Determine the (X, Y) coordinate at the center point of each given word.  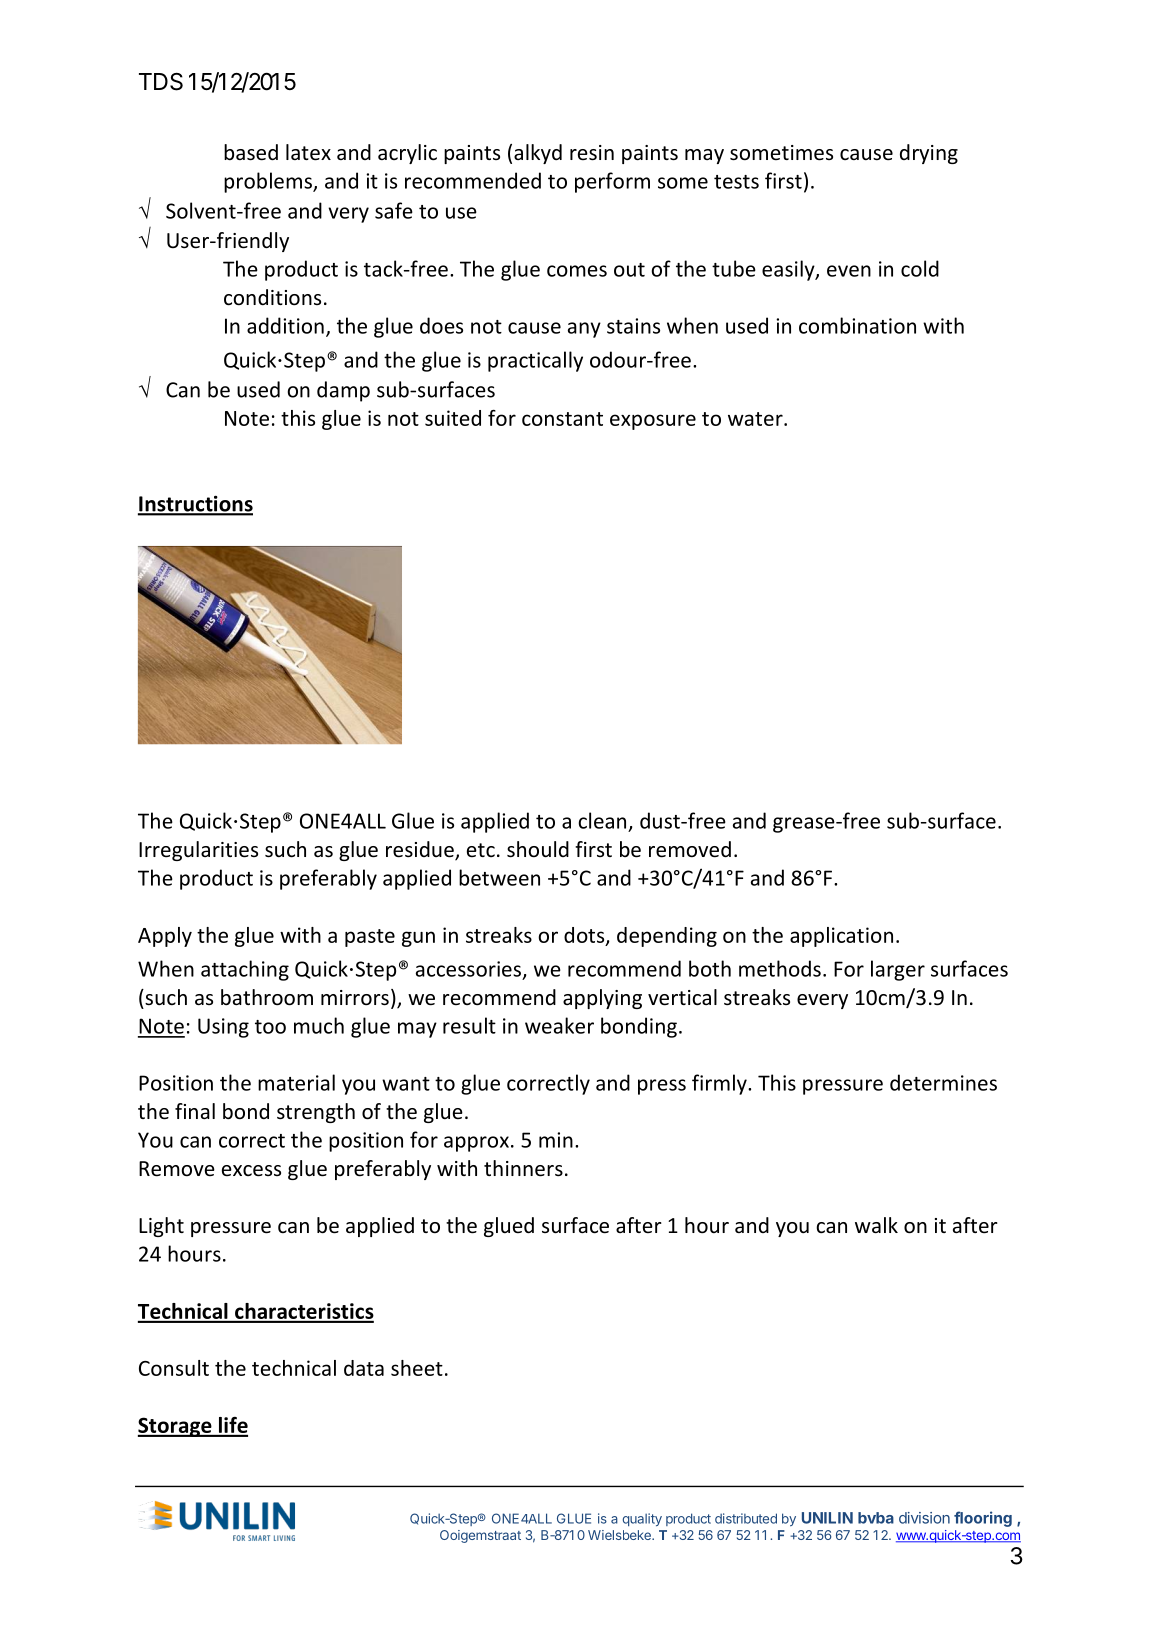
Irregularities (198, 851)
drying (929, 154)
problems (269, 182)
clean (602, 820)
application (841, 937)
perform (612, 182)
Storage (176, 1427)
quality (642, 1519)
